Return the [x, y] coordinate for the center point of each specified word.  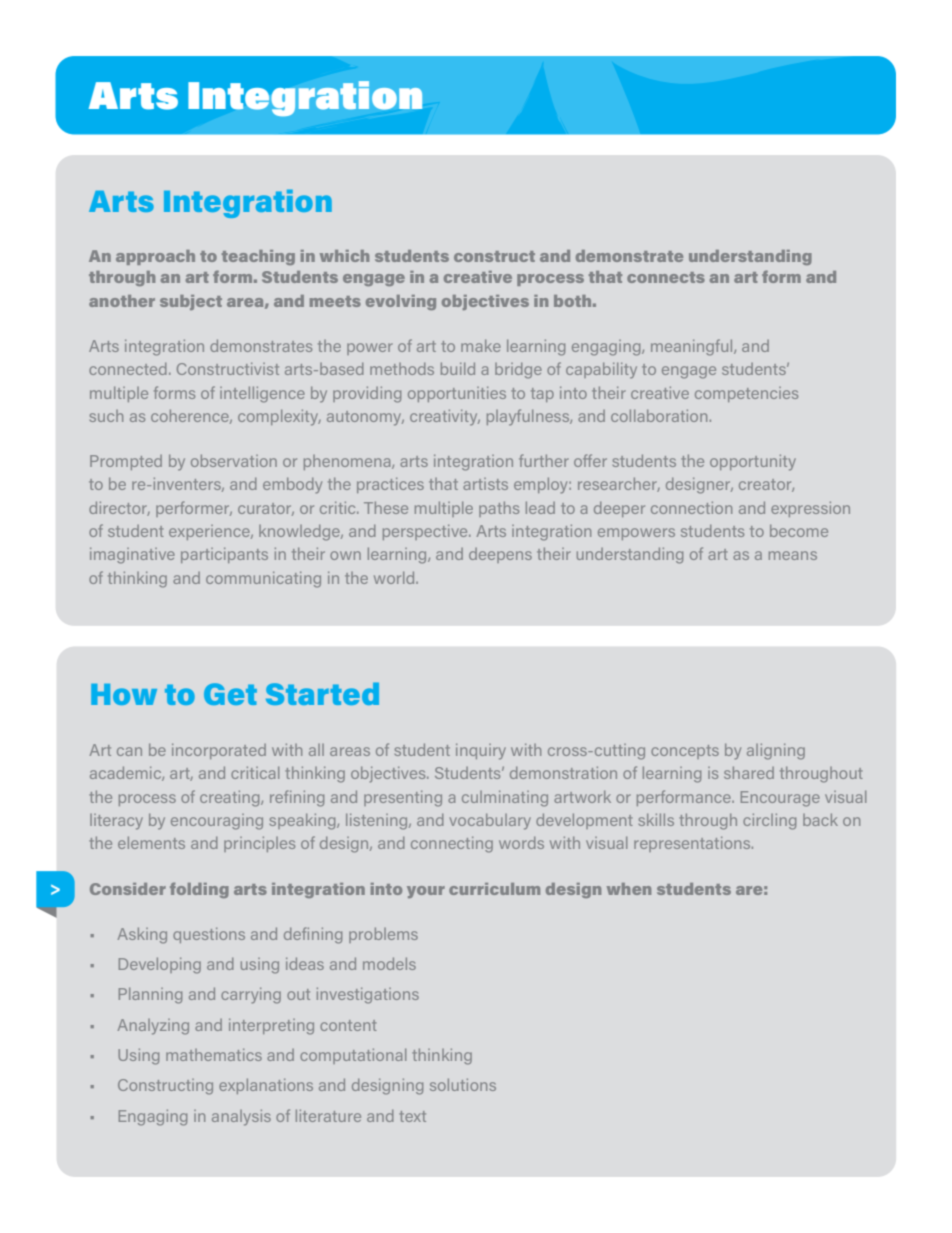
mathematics [214, 1054]
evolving [401, 302]
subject [191, 302]
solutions [463, 1084]
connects [666, 277]
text [412, 1116]
